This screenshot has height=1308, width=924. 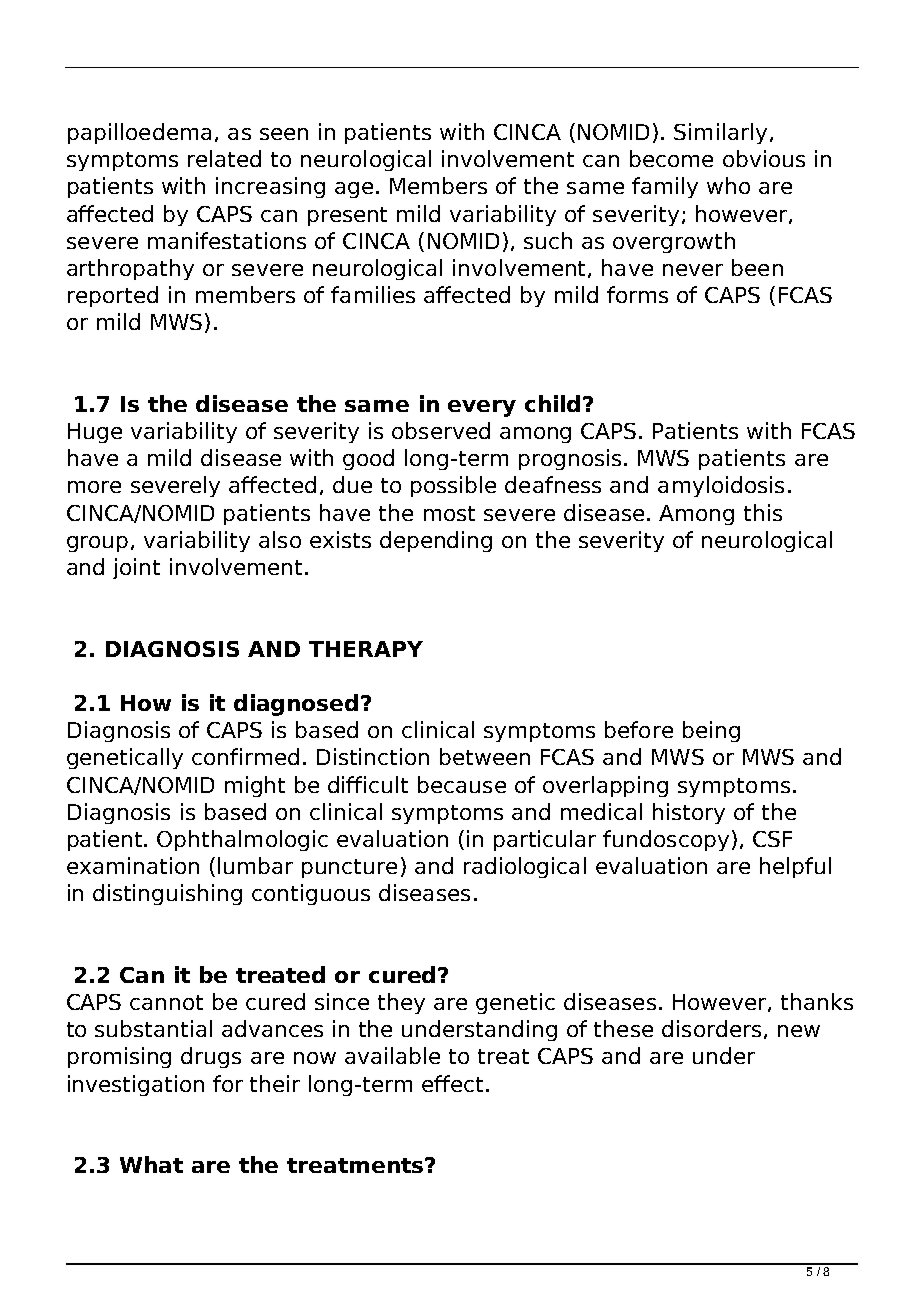 I want to click on more, so click(x=94, y=487).
